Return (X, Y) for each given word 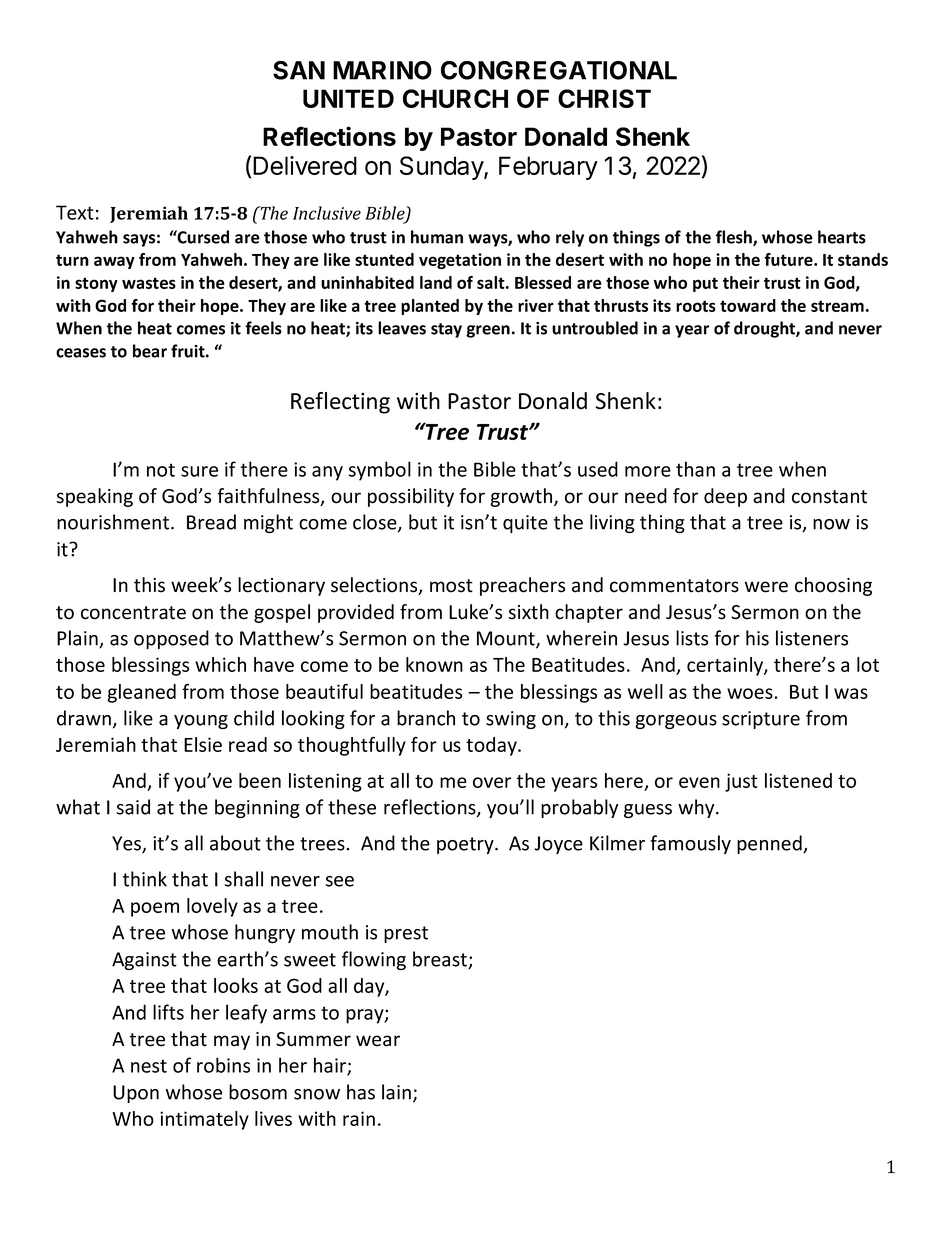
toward (748, 305)
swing (511, 720)
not (161, 470)
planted (430, 307)
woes (751, 693)
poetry (466, 845)
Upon (136, 1094)
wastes (149, 283)
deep (725, 497)
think (145, 879)
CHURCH (455, 98)
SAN (299, 70)
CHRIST (604, 98)
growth (522, 497)
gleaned (141, 693)
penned (770, 844)
